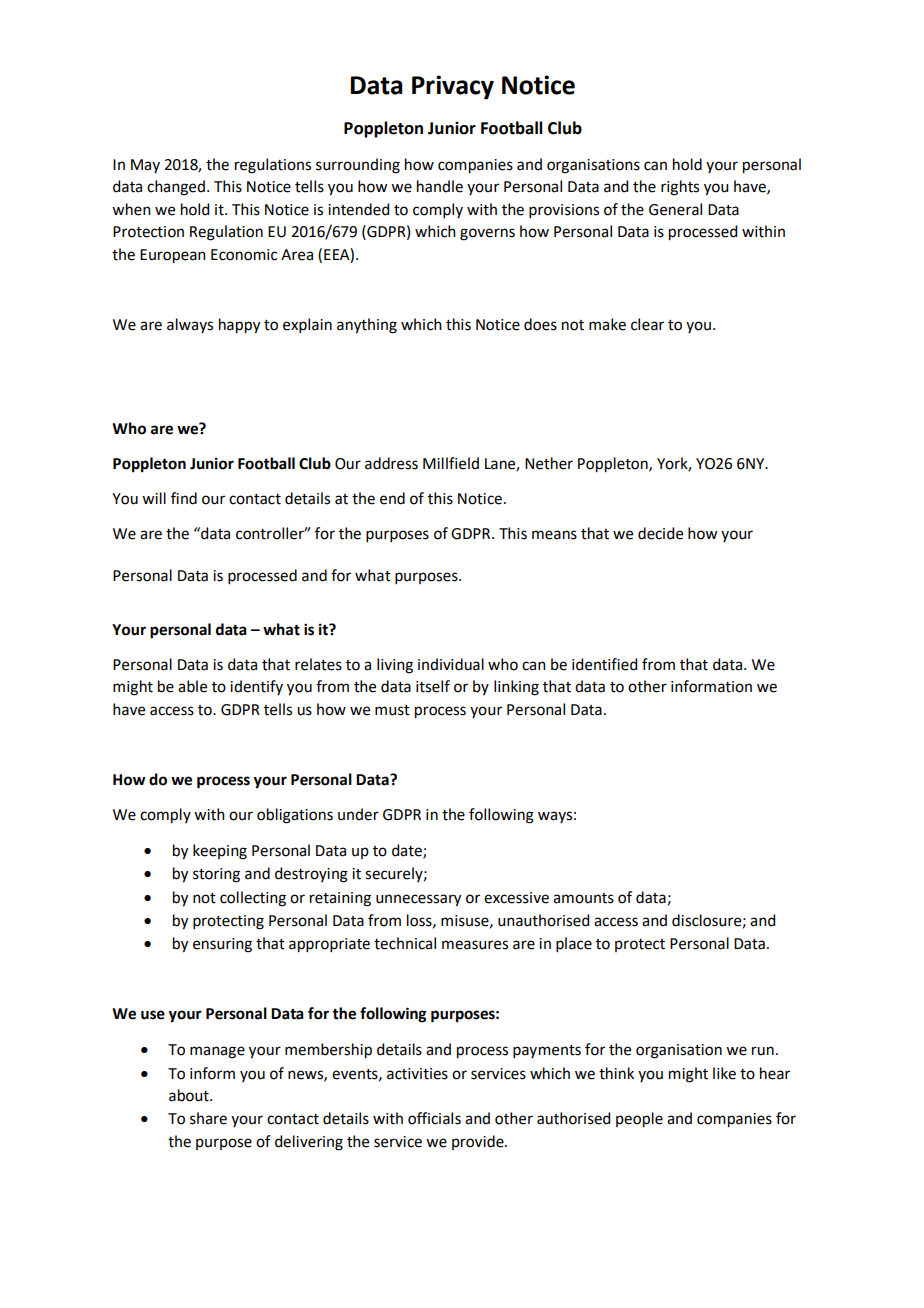 This screenshot has width=924, height=1308. Describe the element at coordinates (453, 87) in the screenshot. I see `Privacy` at that location.
